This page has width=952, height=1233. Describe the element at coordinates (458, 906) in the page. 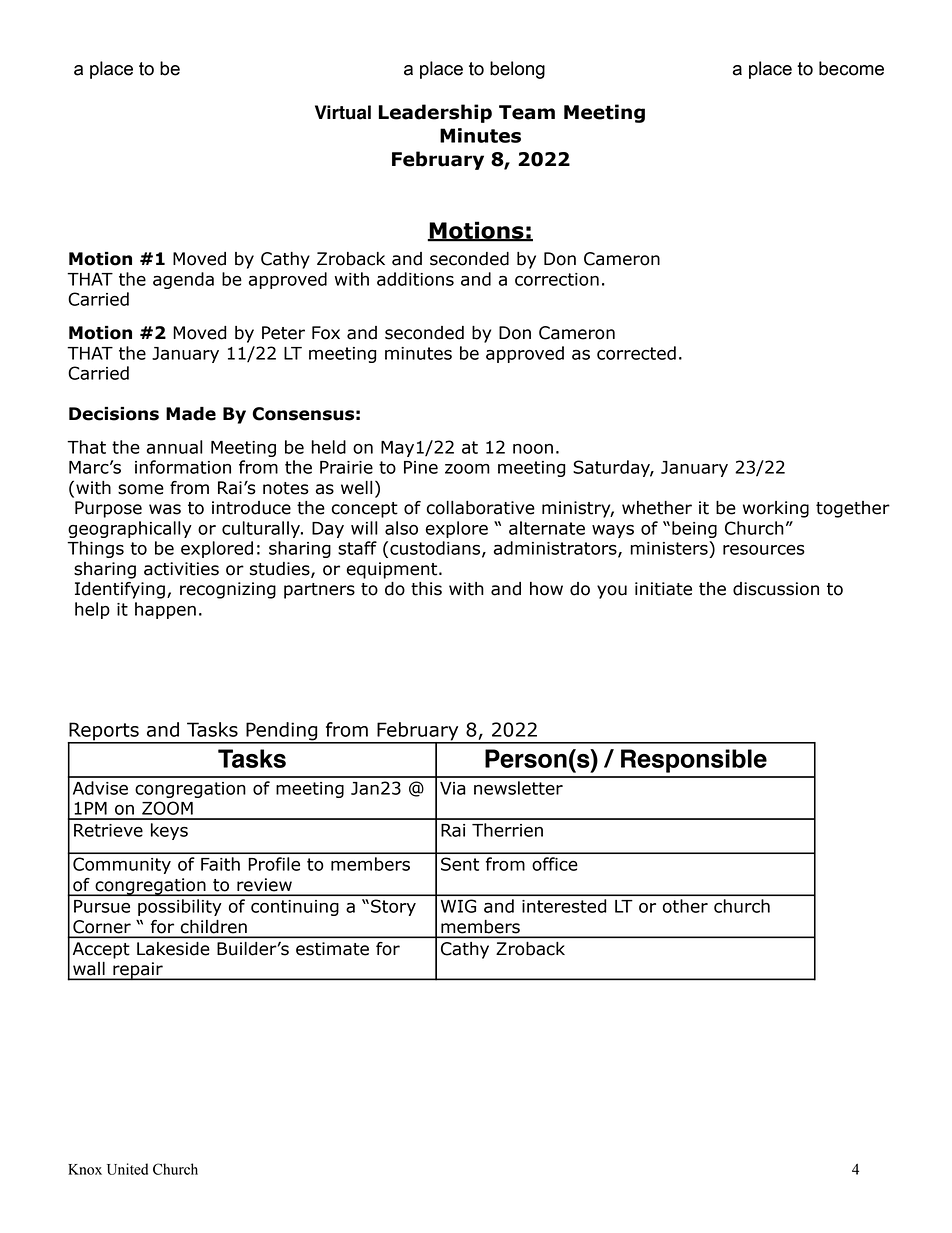

I see `WIG` at that location.
